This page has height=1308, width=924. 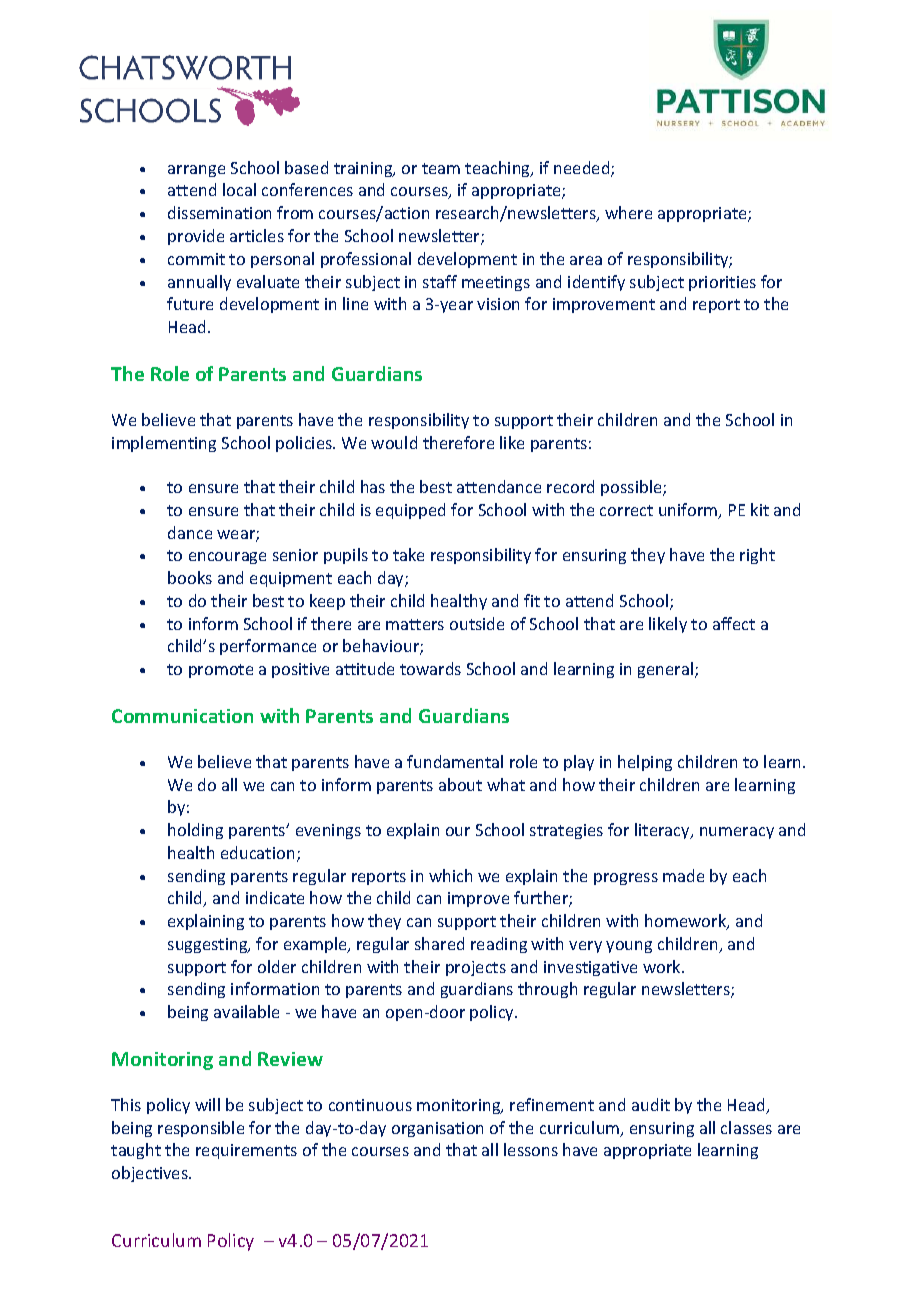 I want to click on about, so click(x=460, y=784).
